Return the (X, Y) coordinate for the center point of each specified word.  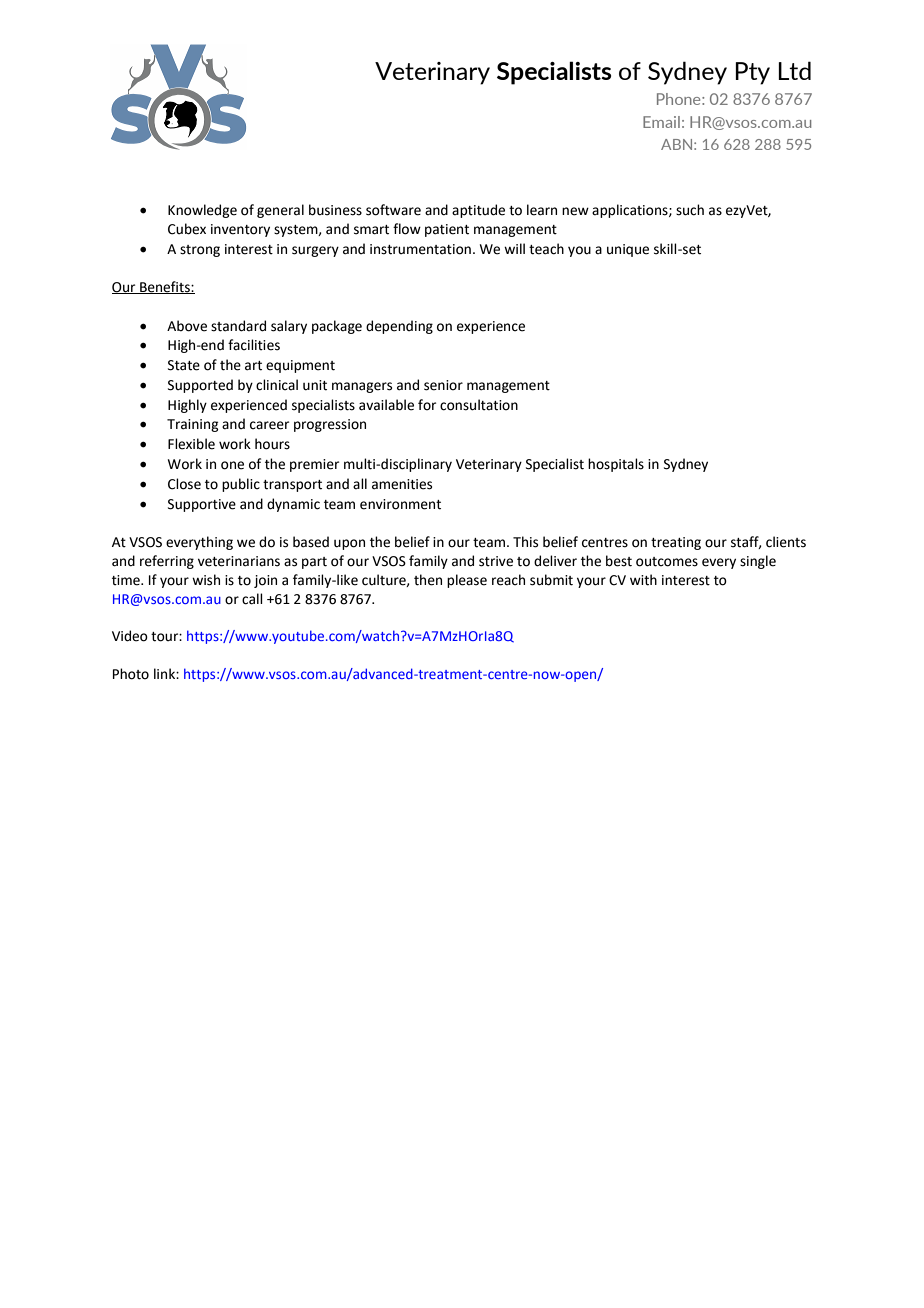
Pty (752, 73)
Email (661, 122)
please (467, 581)
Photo (131, 674)
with (643, 580)
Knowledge (202, 211)
